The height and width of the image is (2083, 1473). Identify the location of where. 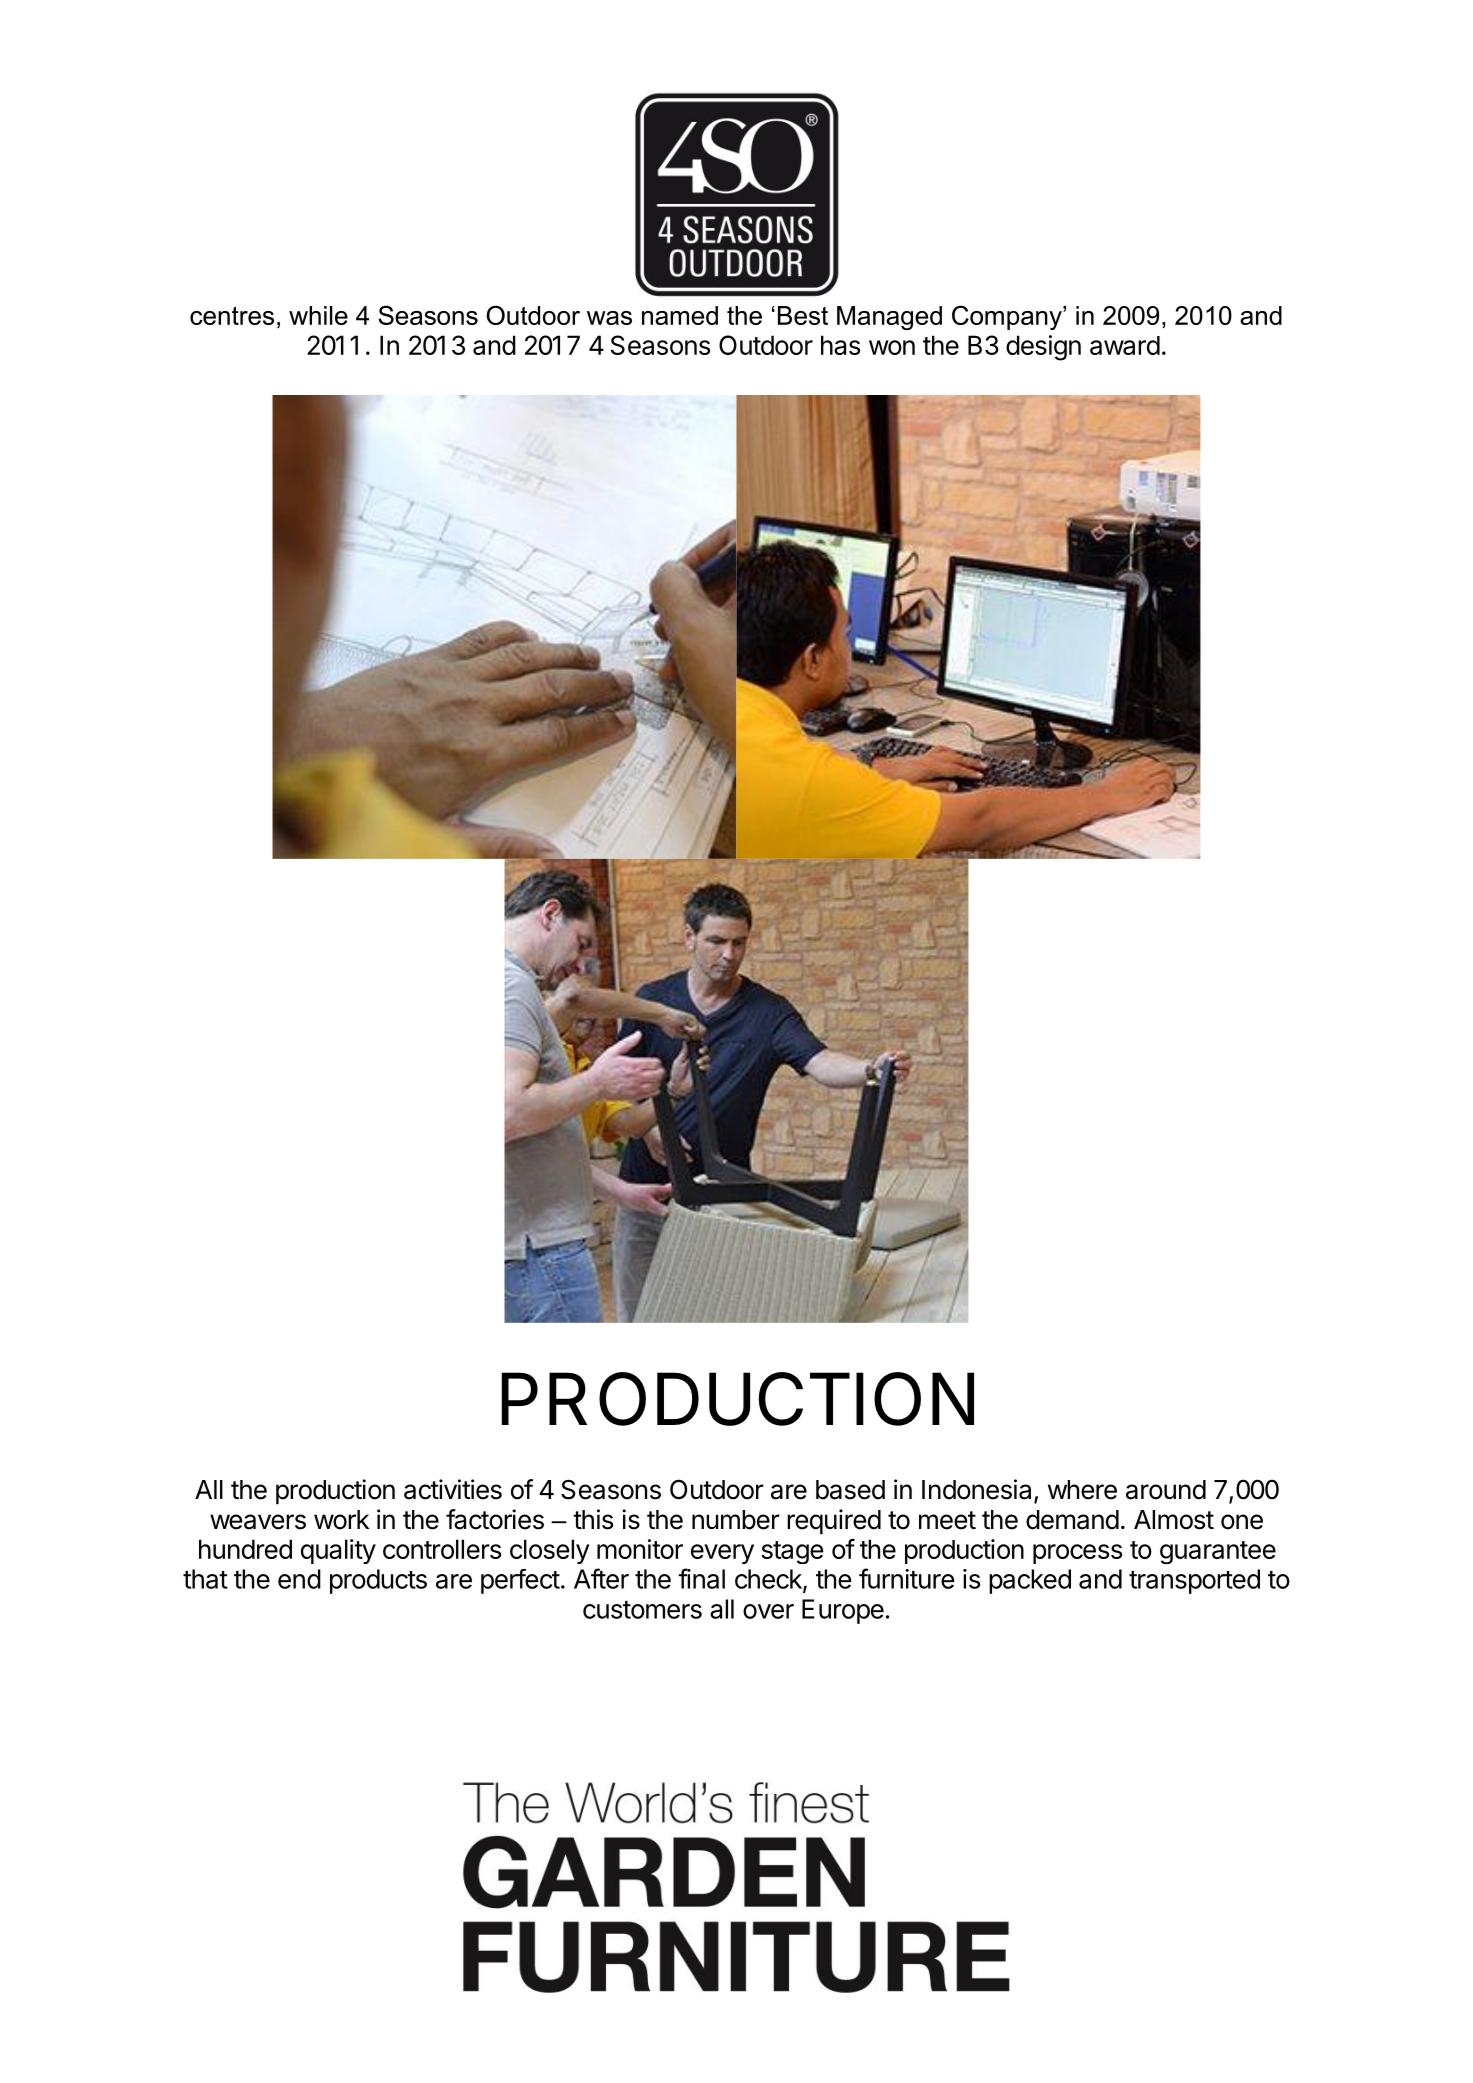
(1082, 1490).
